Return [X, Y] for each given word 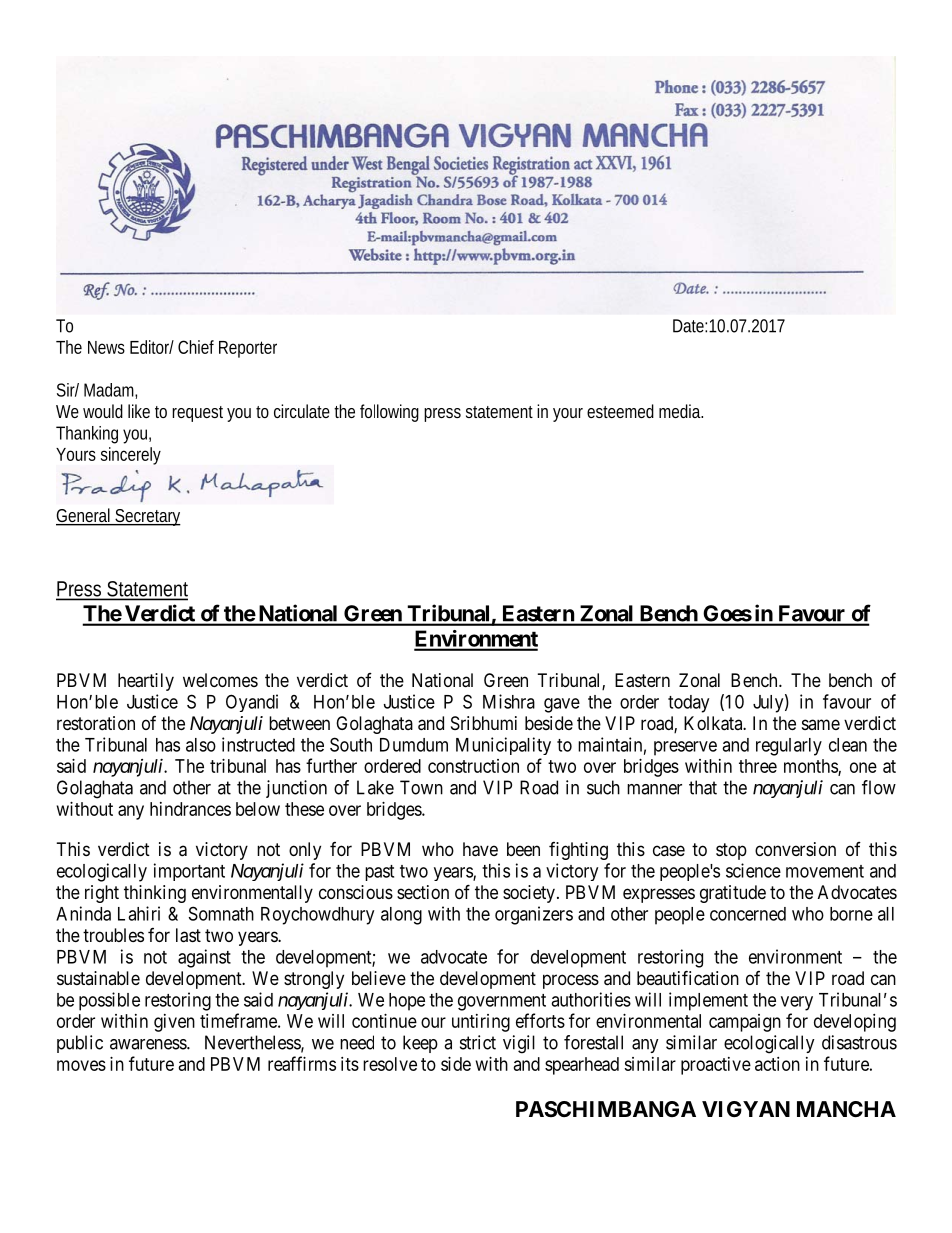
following [389, 413]
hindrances [190, 809]
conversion [795, 849]
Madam [110, 391]
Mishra [509, 701]
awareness [149, 1044]
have [480, 849]
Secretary [147, 517]
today [688, 704]
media [681, 411]
